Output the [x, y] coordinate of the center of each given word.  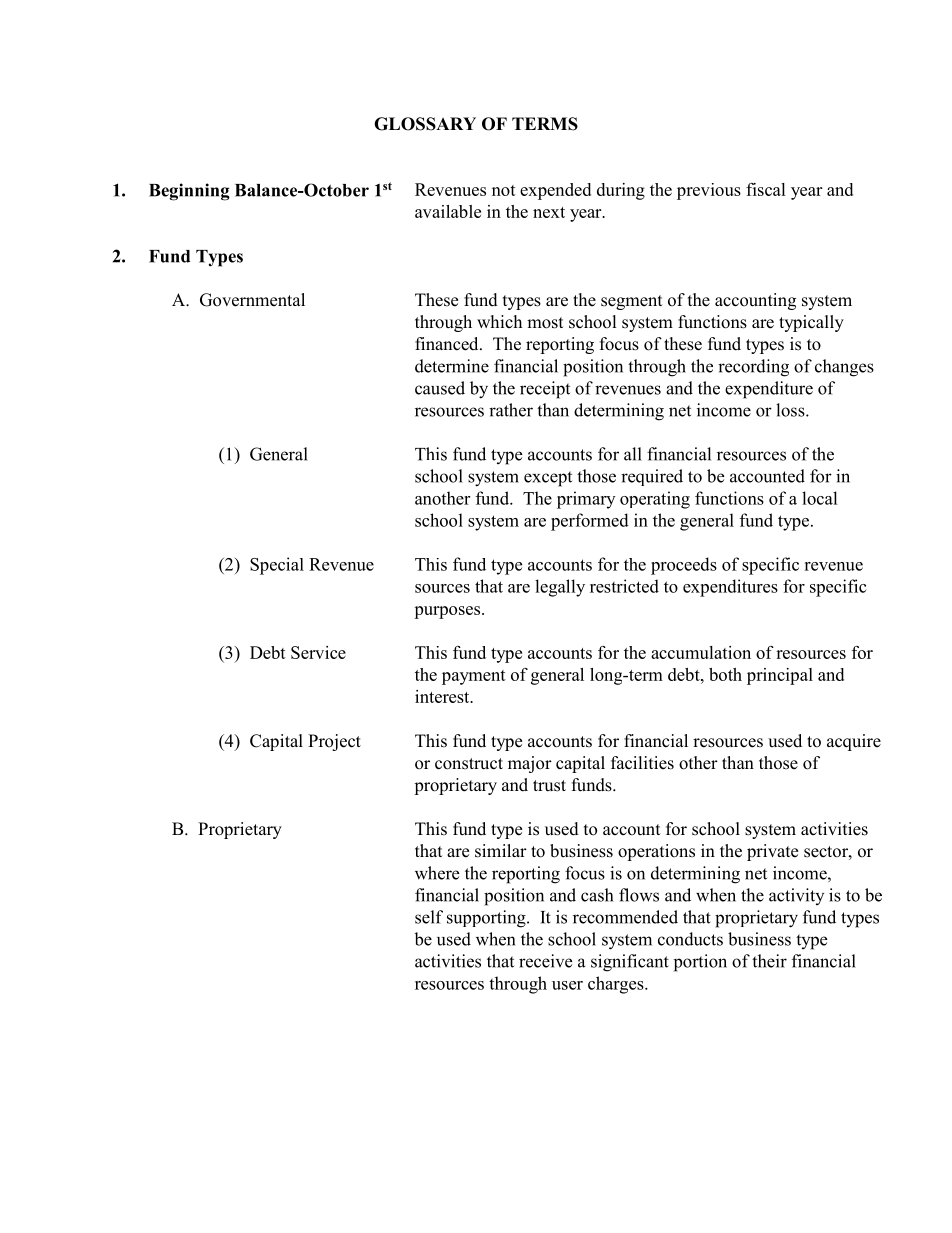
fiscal [766, 189]
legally [560, 588]
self [429, 917]
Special [277, 566]
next [549, 212]
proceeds [684, 566]
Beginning [189, 192]
